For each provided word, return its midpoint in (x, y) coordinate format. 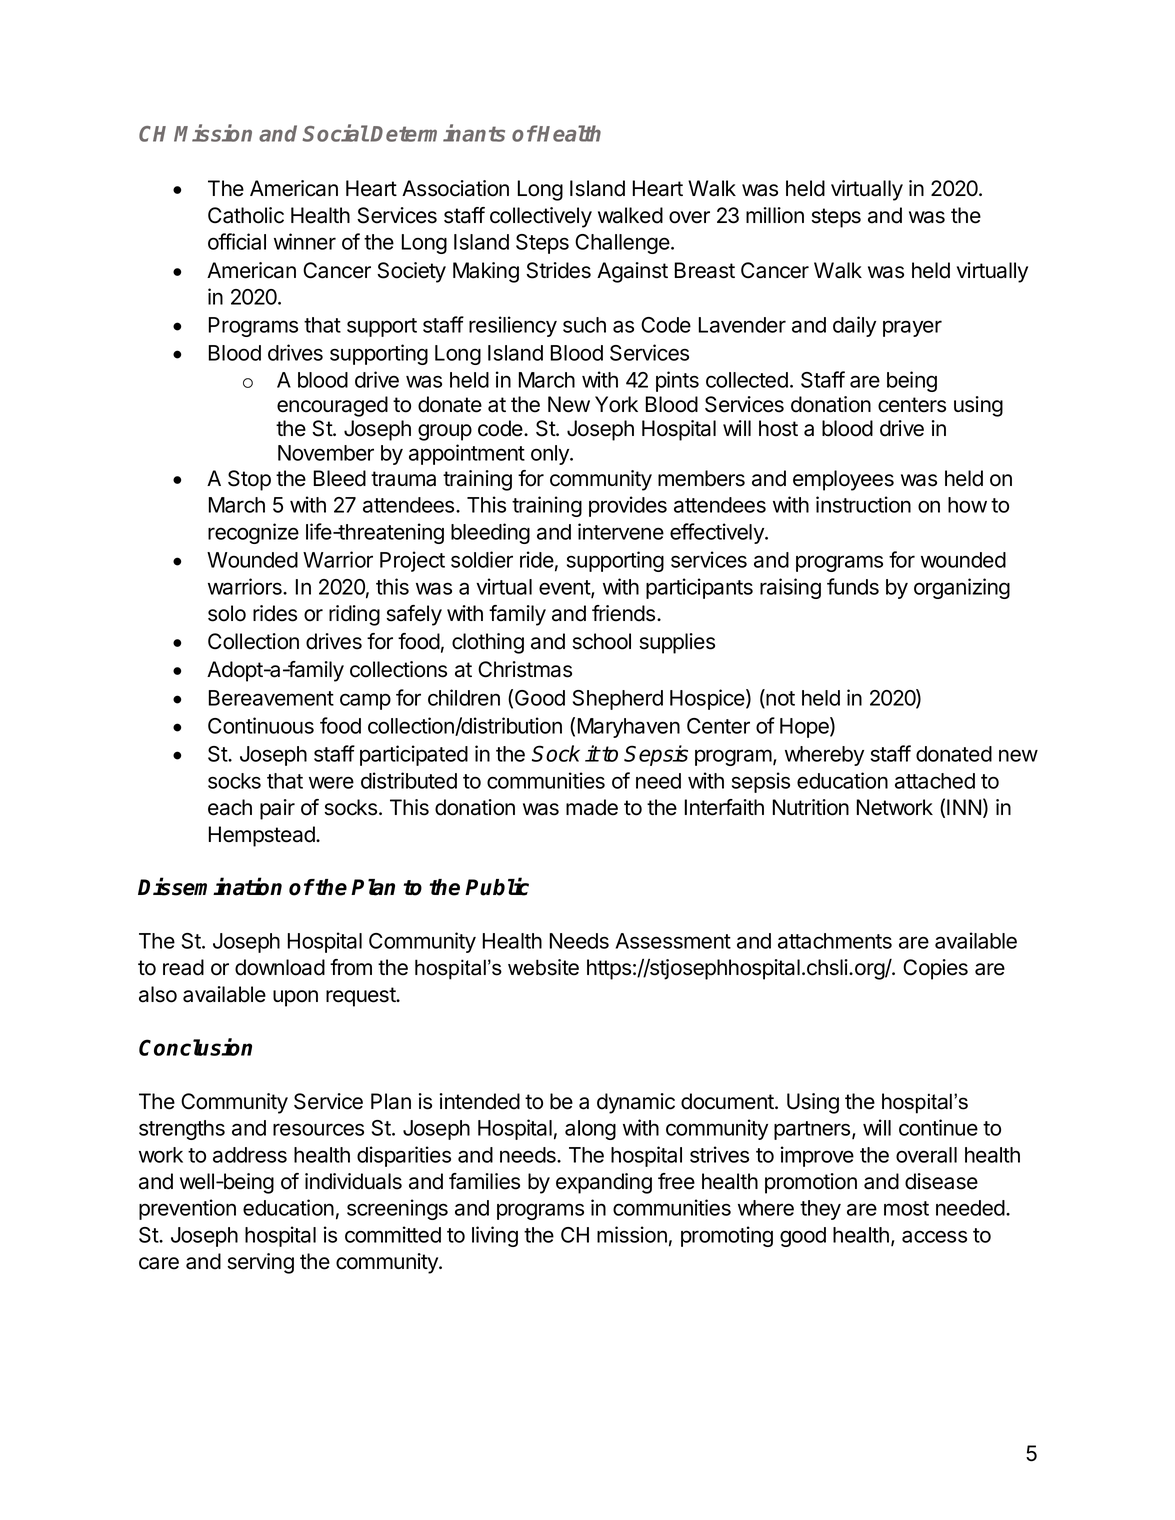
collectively (541, 217)
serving (260, 1263)
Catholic (246, 215)
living (495, 1236)
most (906, 1208)
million (775, 215)
